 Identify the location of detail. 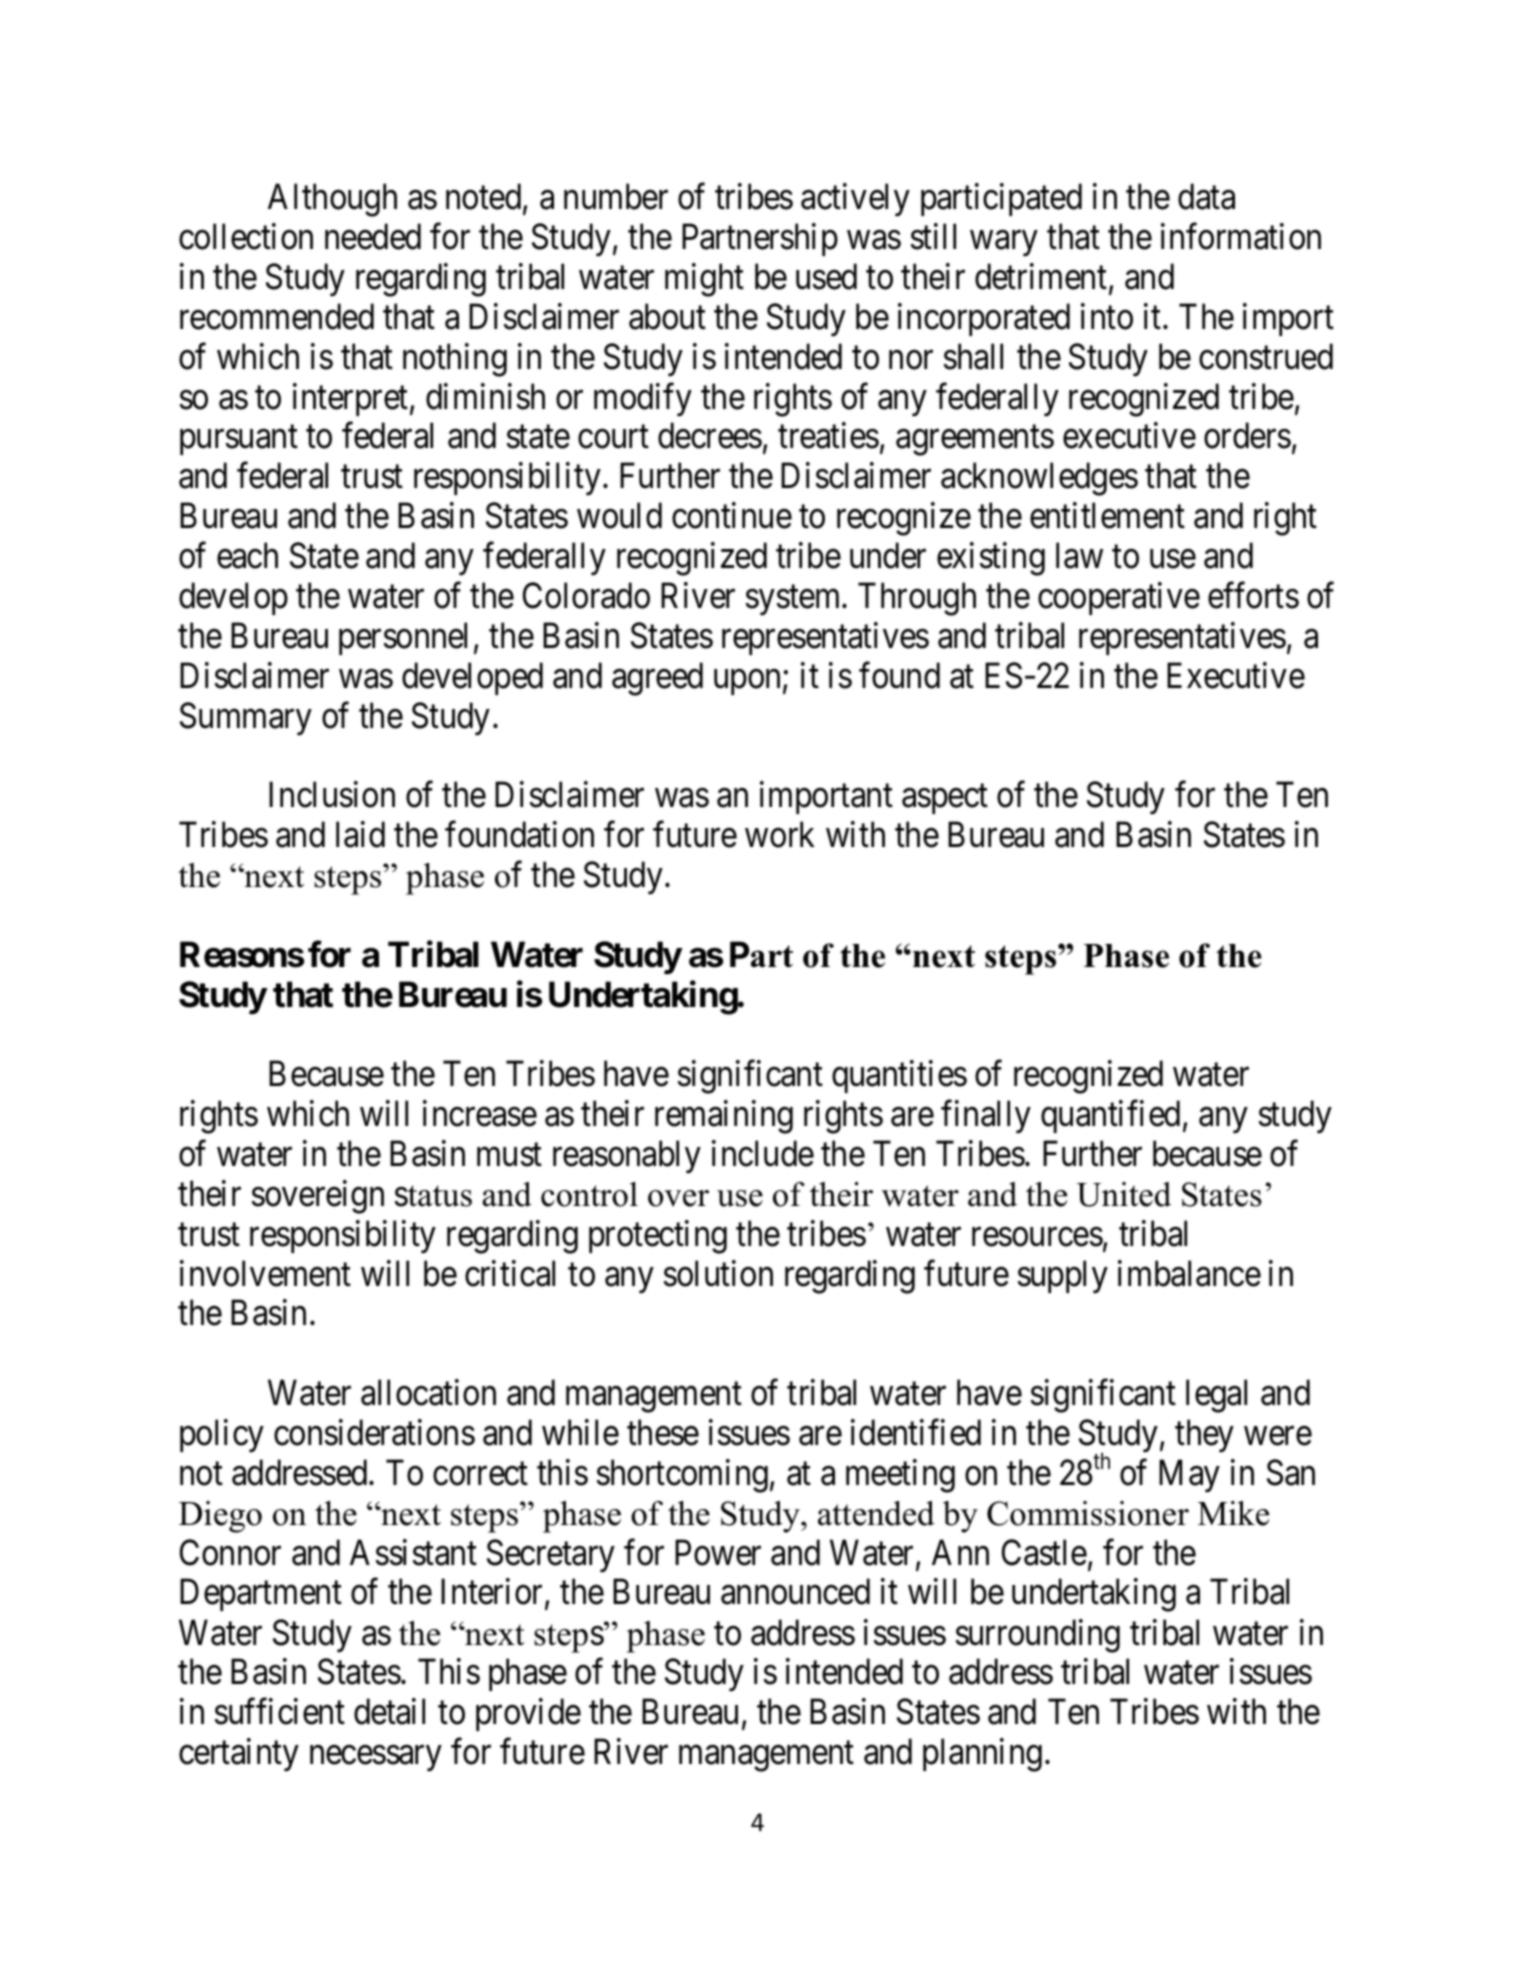
(389, 1712).
